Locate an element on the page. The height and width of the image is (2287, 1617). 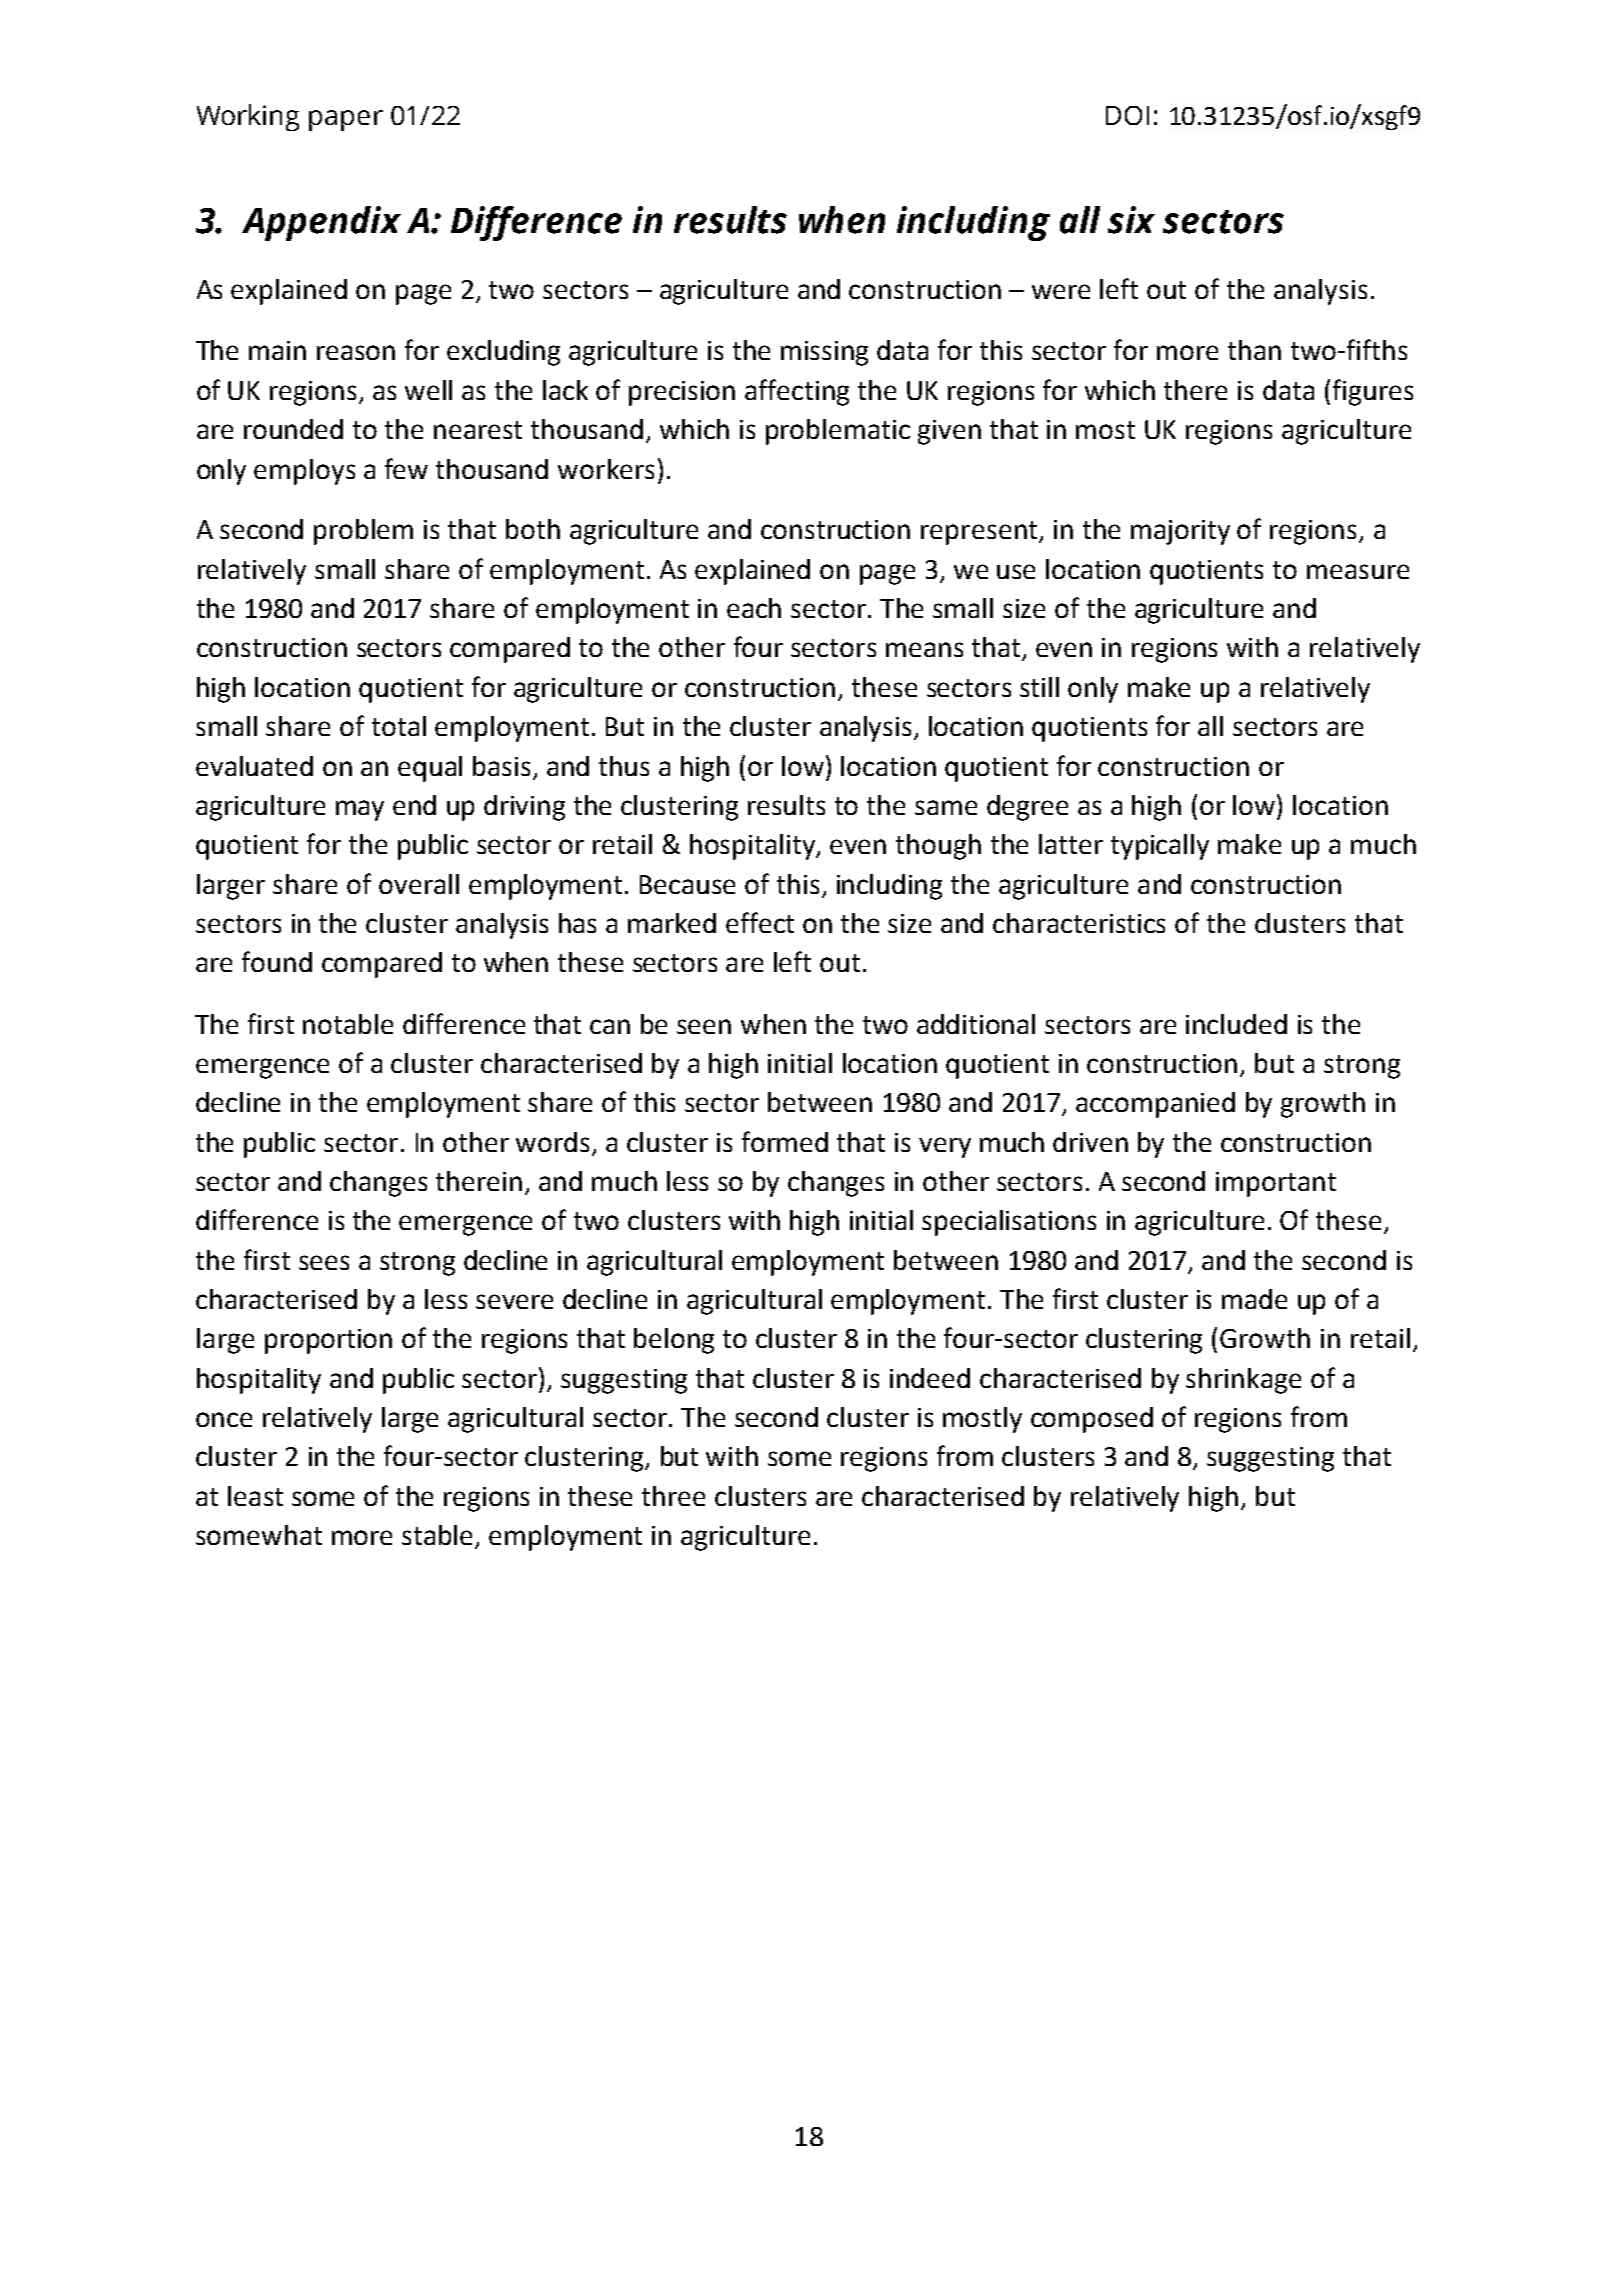
three is located at coordinates (673, 1496).
